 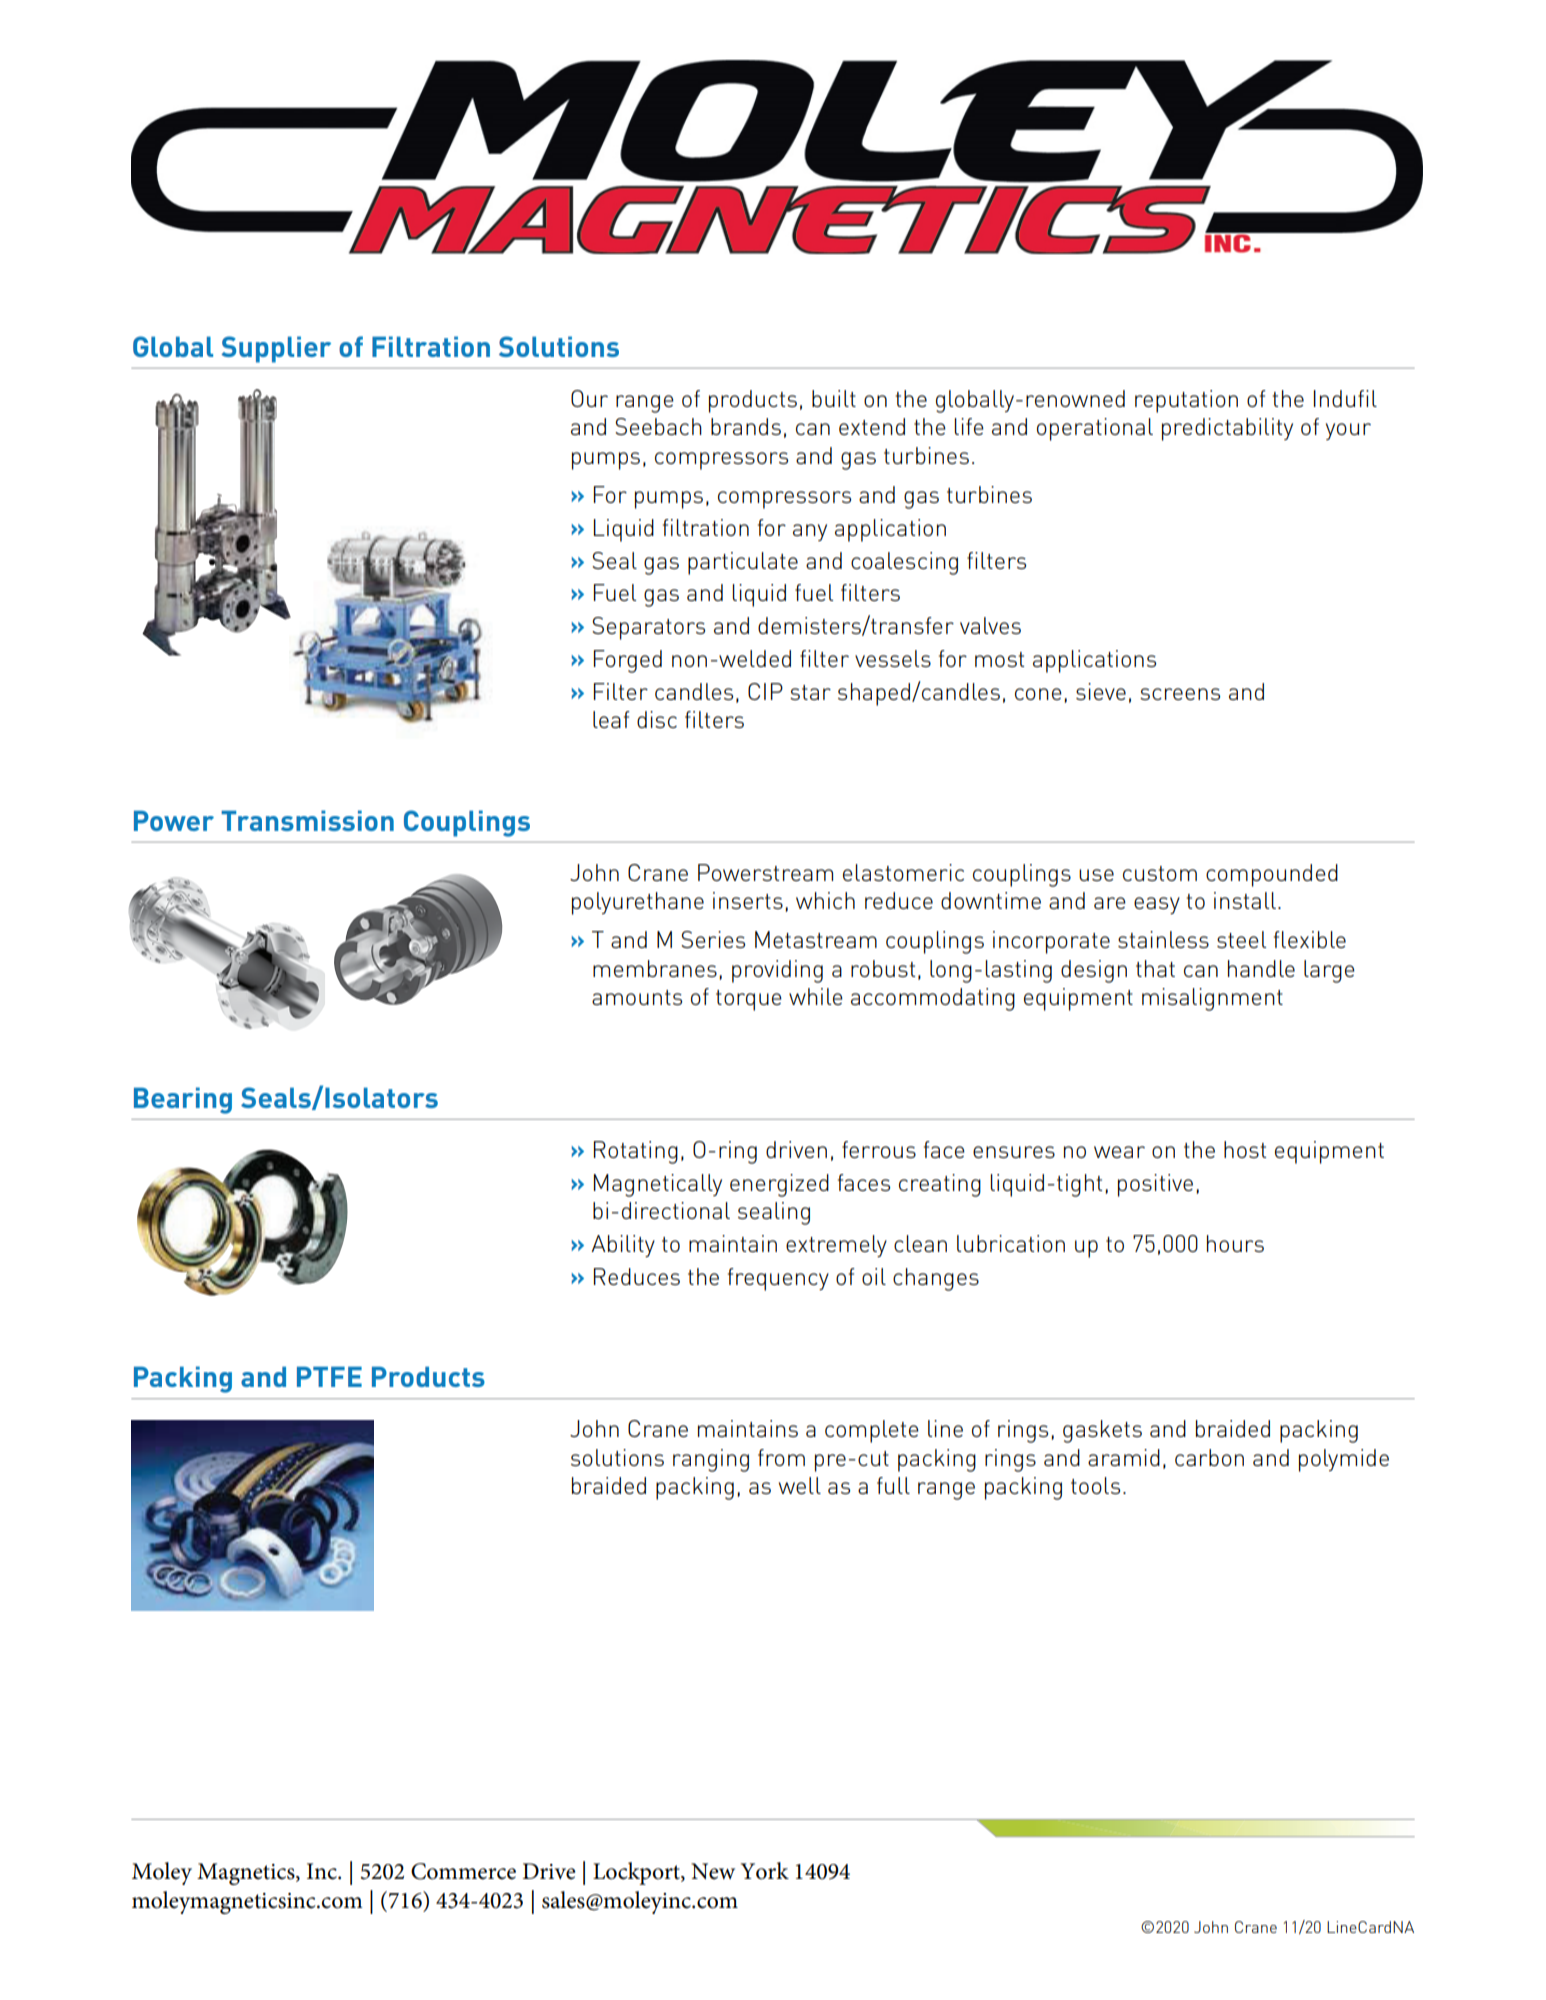 I want to click on reputation, so click(x=1186, y=401).
